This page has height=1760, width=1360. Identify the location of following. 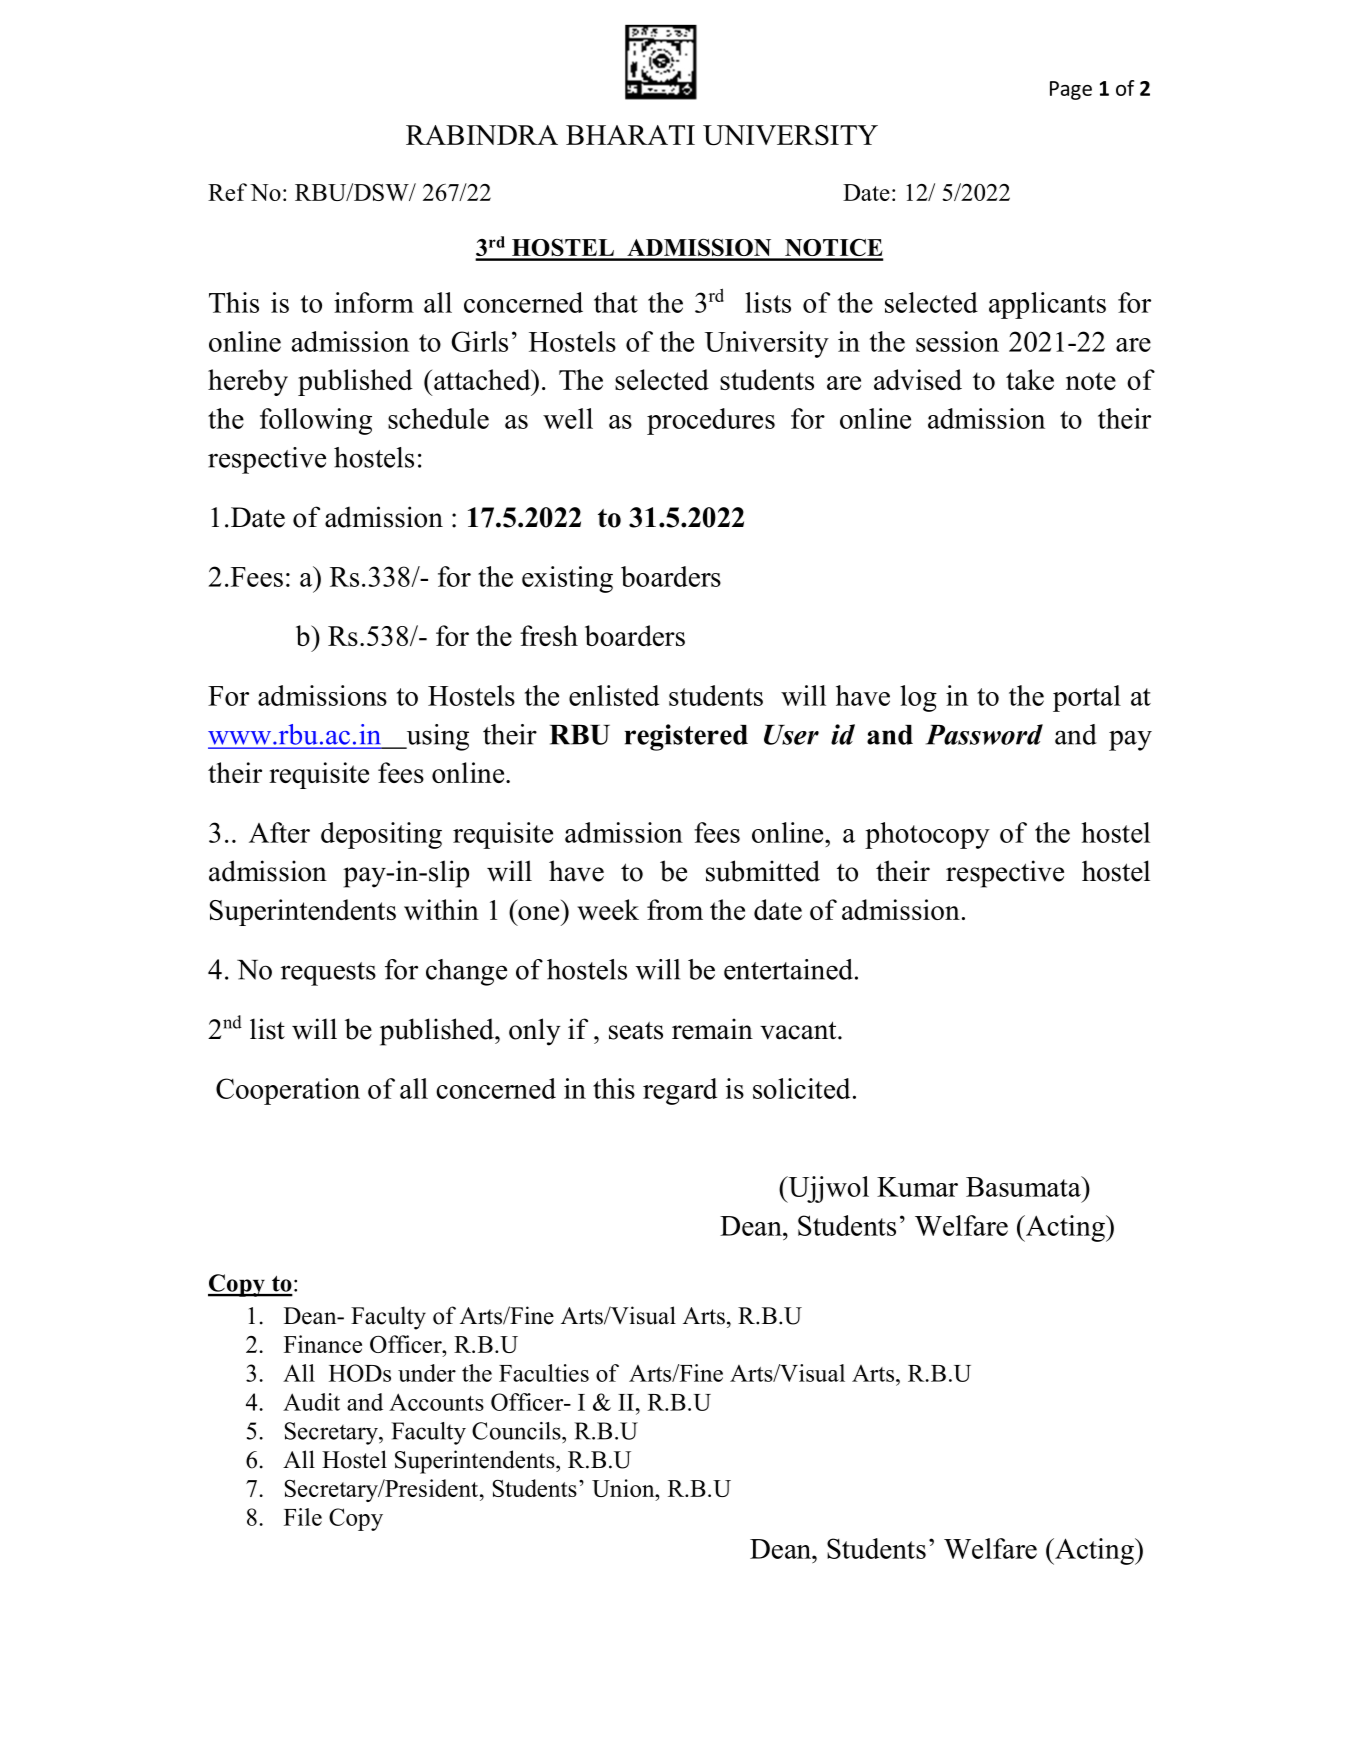
(316, 421).
